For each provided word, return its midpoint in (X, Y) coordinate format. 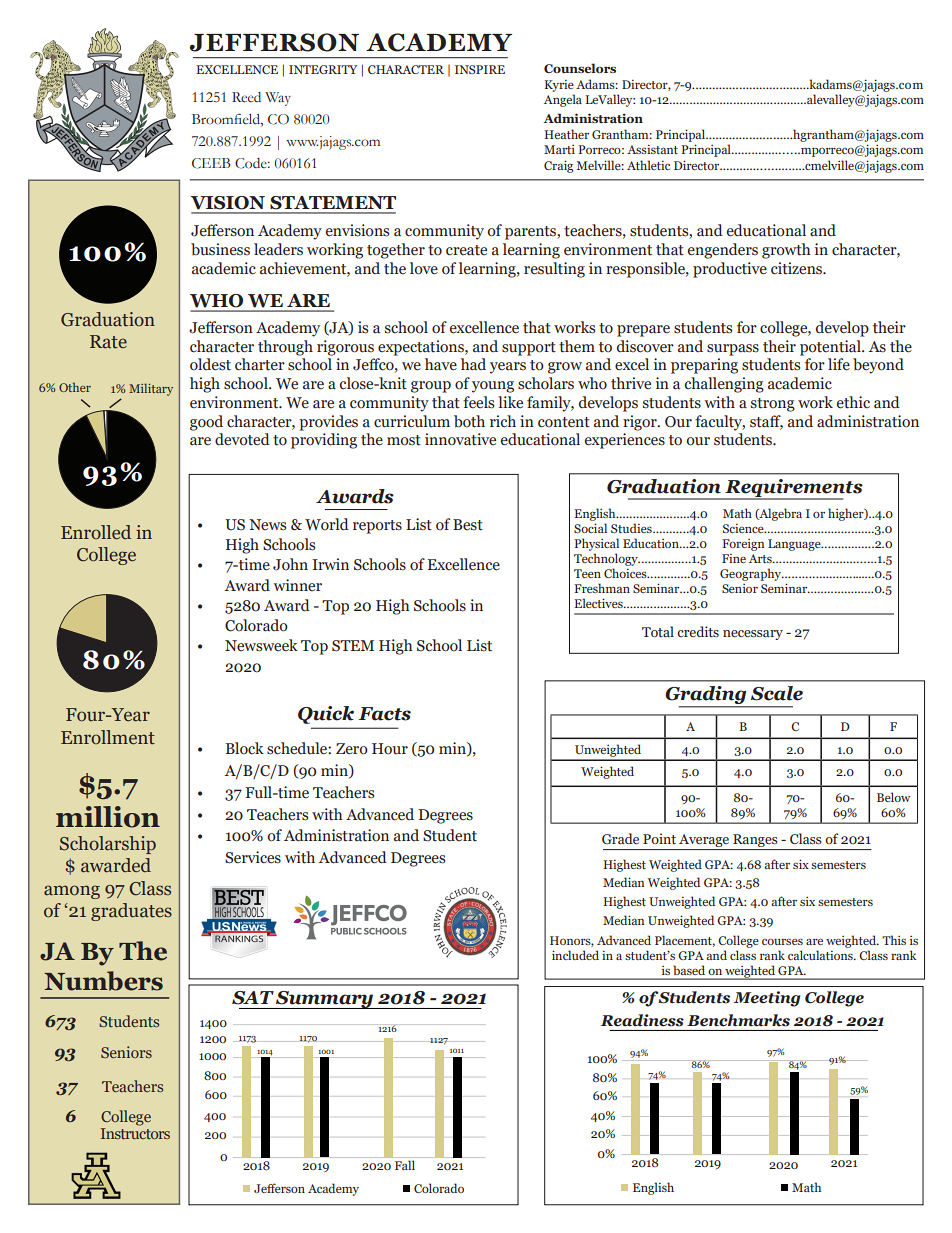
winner (297, 585)
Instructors (135, 1133)
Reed (246, 97)
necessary (753, 635)
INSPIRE (480, 69)
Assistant (652, 149)
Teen (587, 573)
